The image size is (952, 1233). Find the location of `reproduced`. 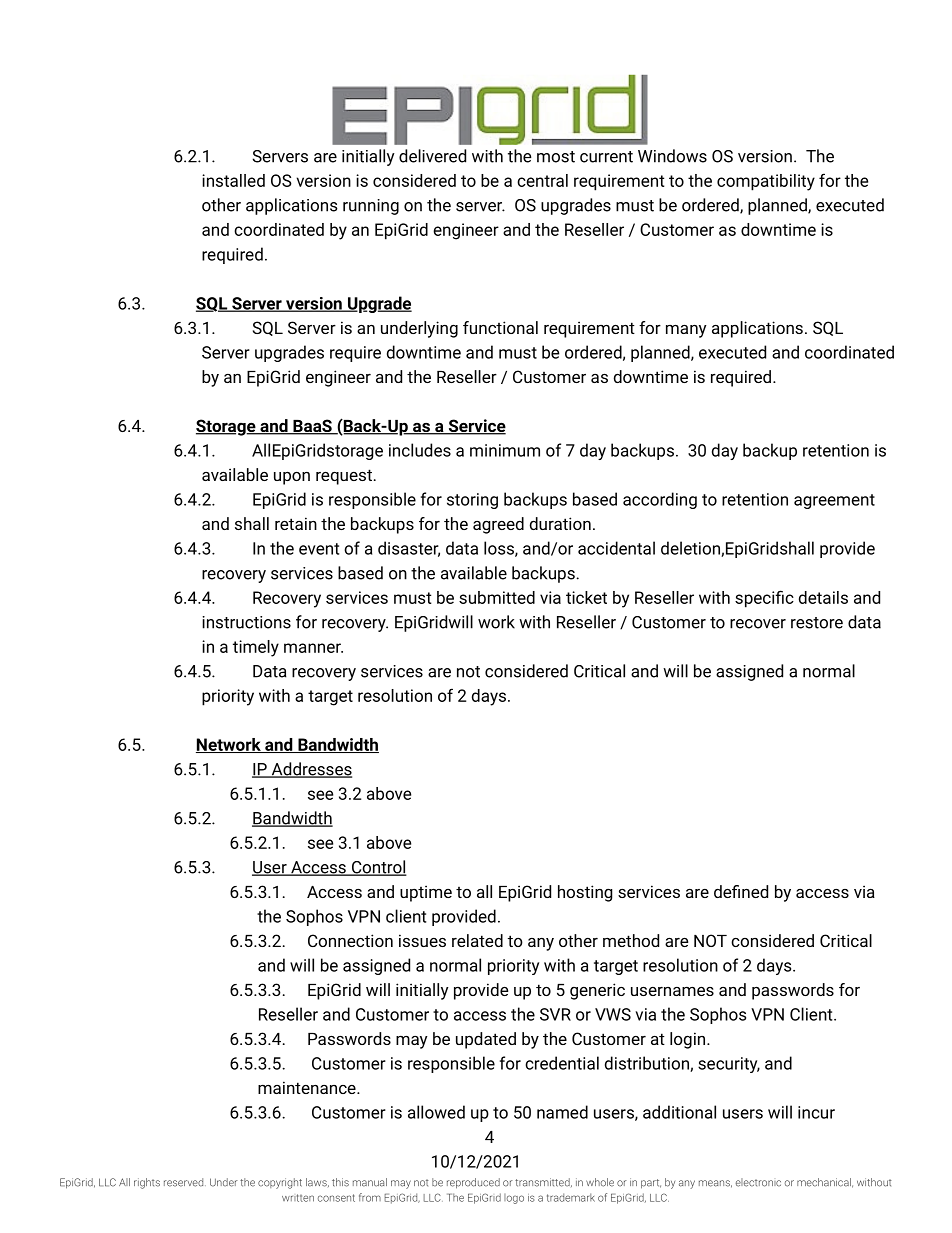

reproduced is located at coordinates (473, 1183).
